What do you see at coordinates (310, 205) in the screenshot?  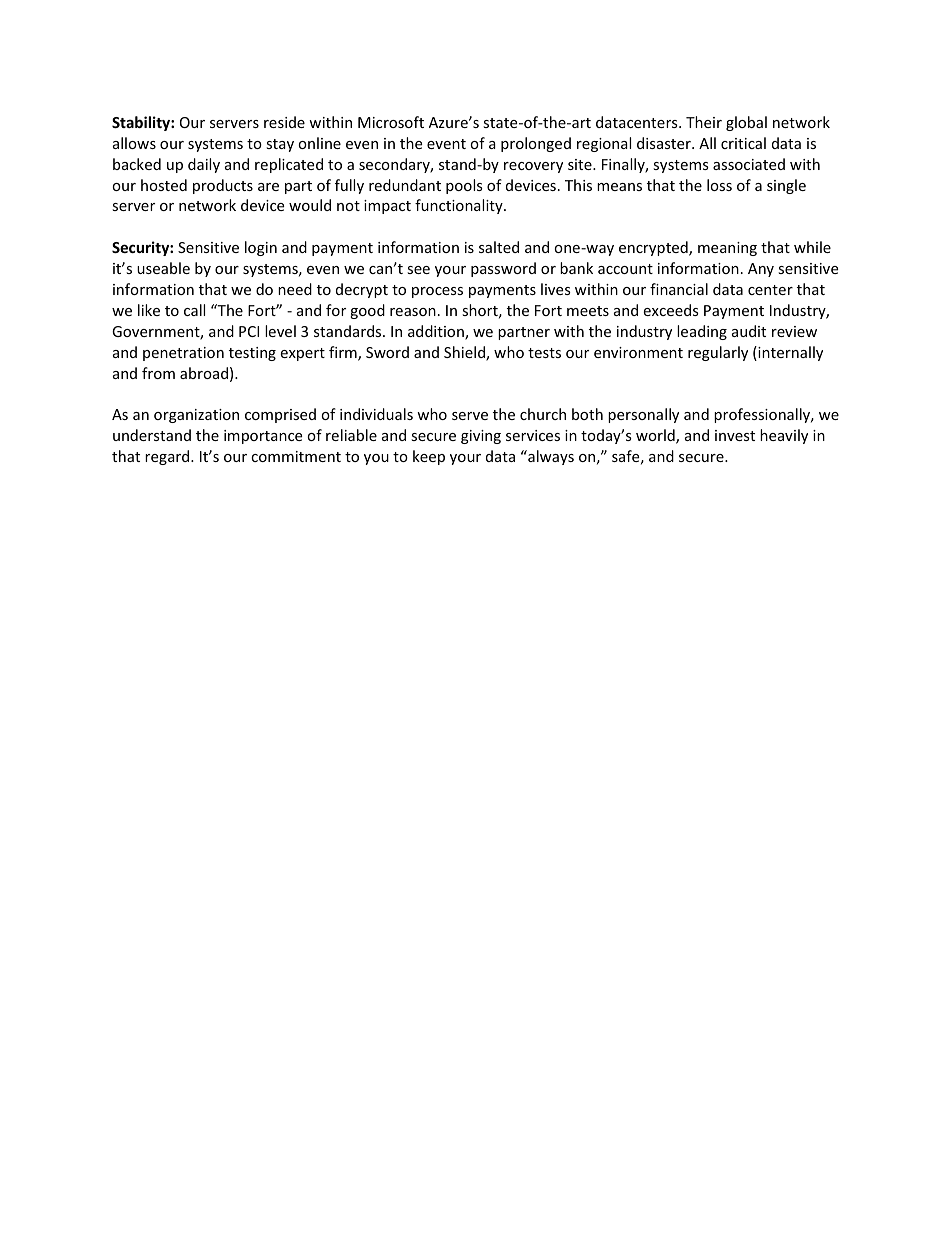 I see `would` at bounding box center [310, 205].
